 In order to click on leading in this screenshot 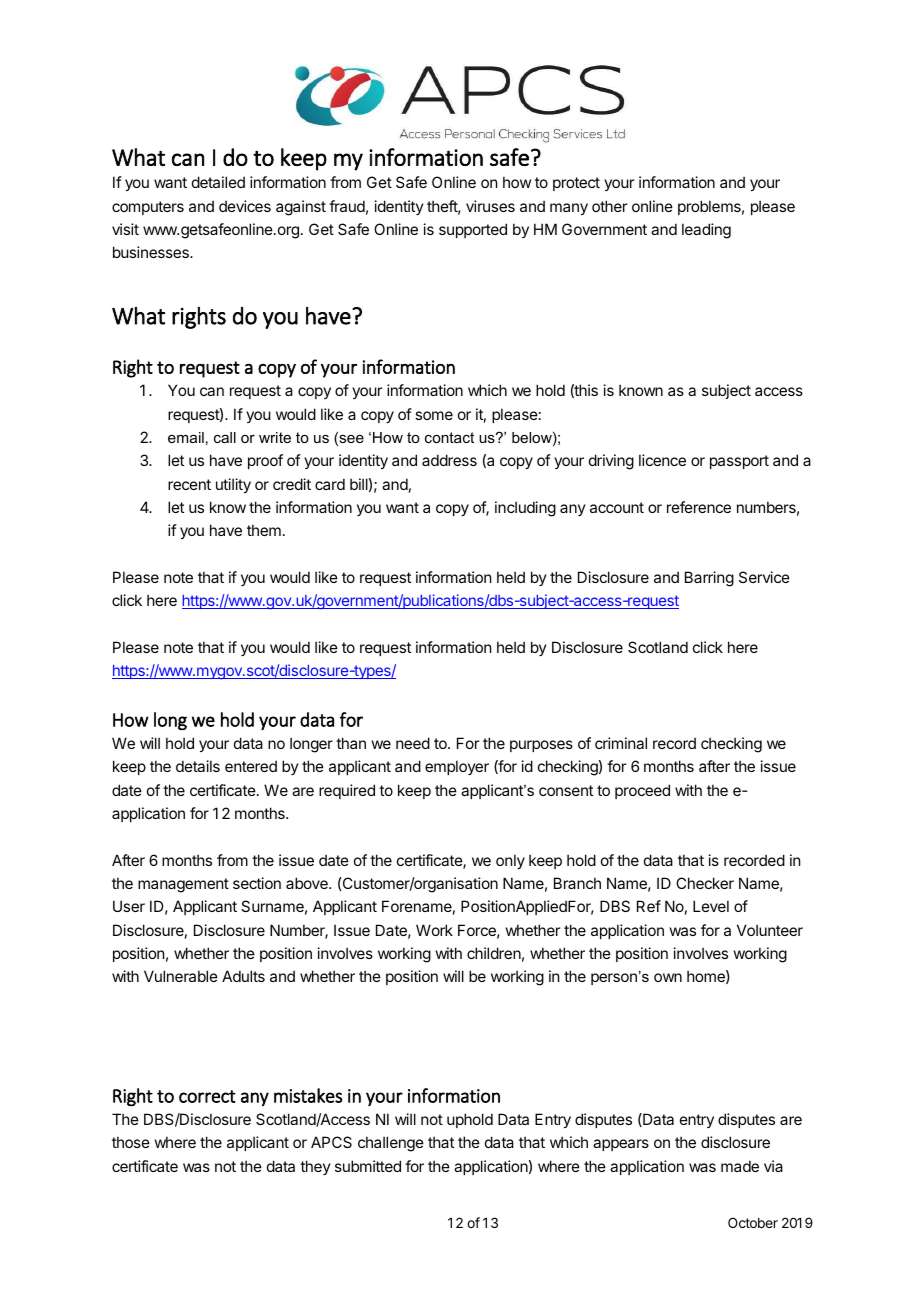, I will do `click(706, 231)`.
